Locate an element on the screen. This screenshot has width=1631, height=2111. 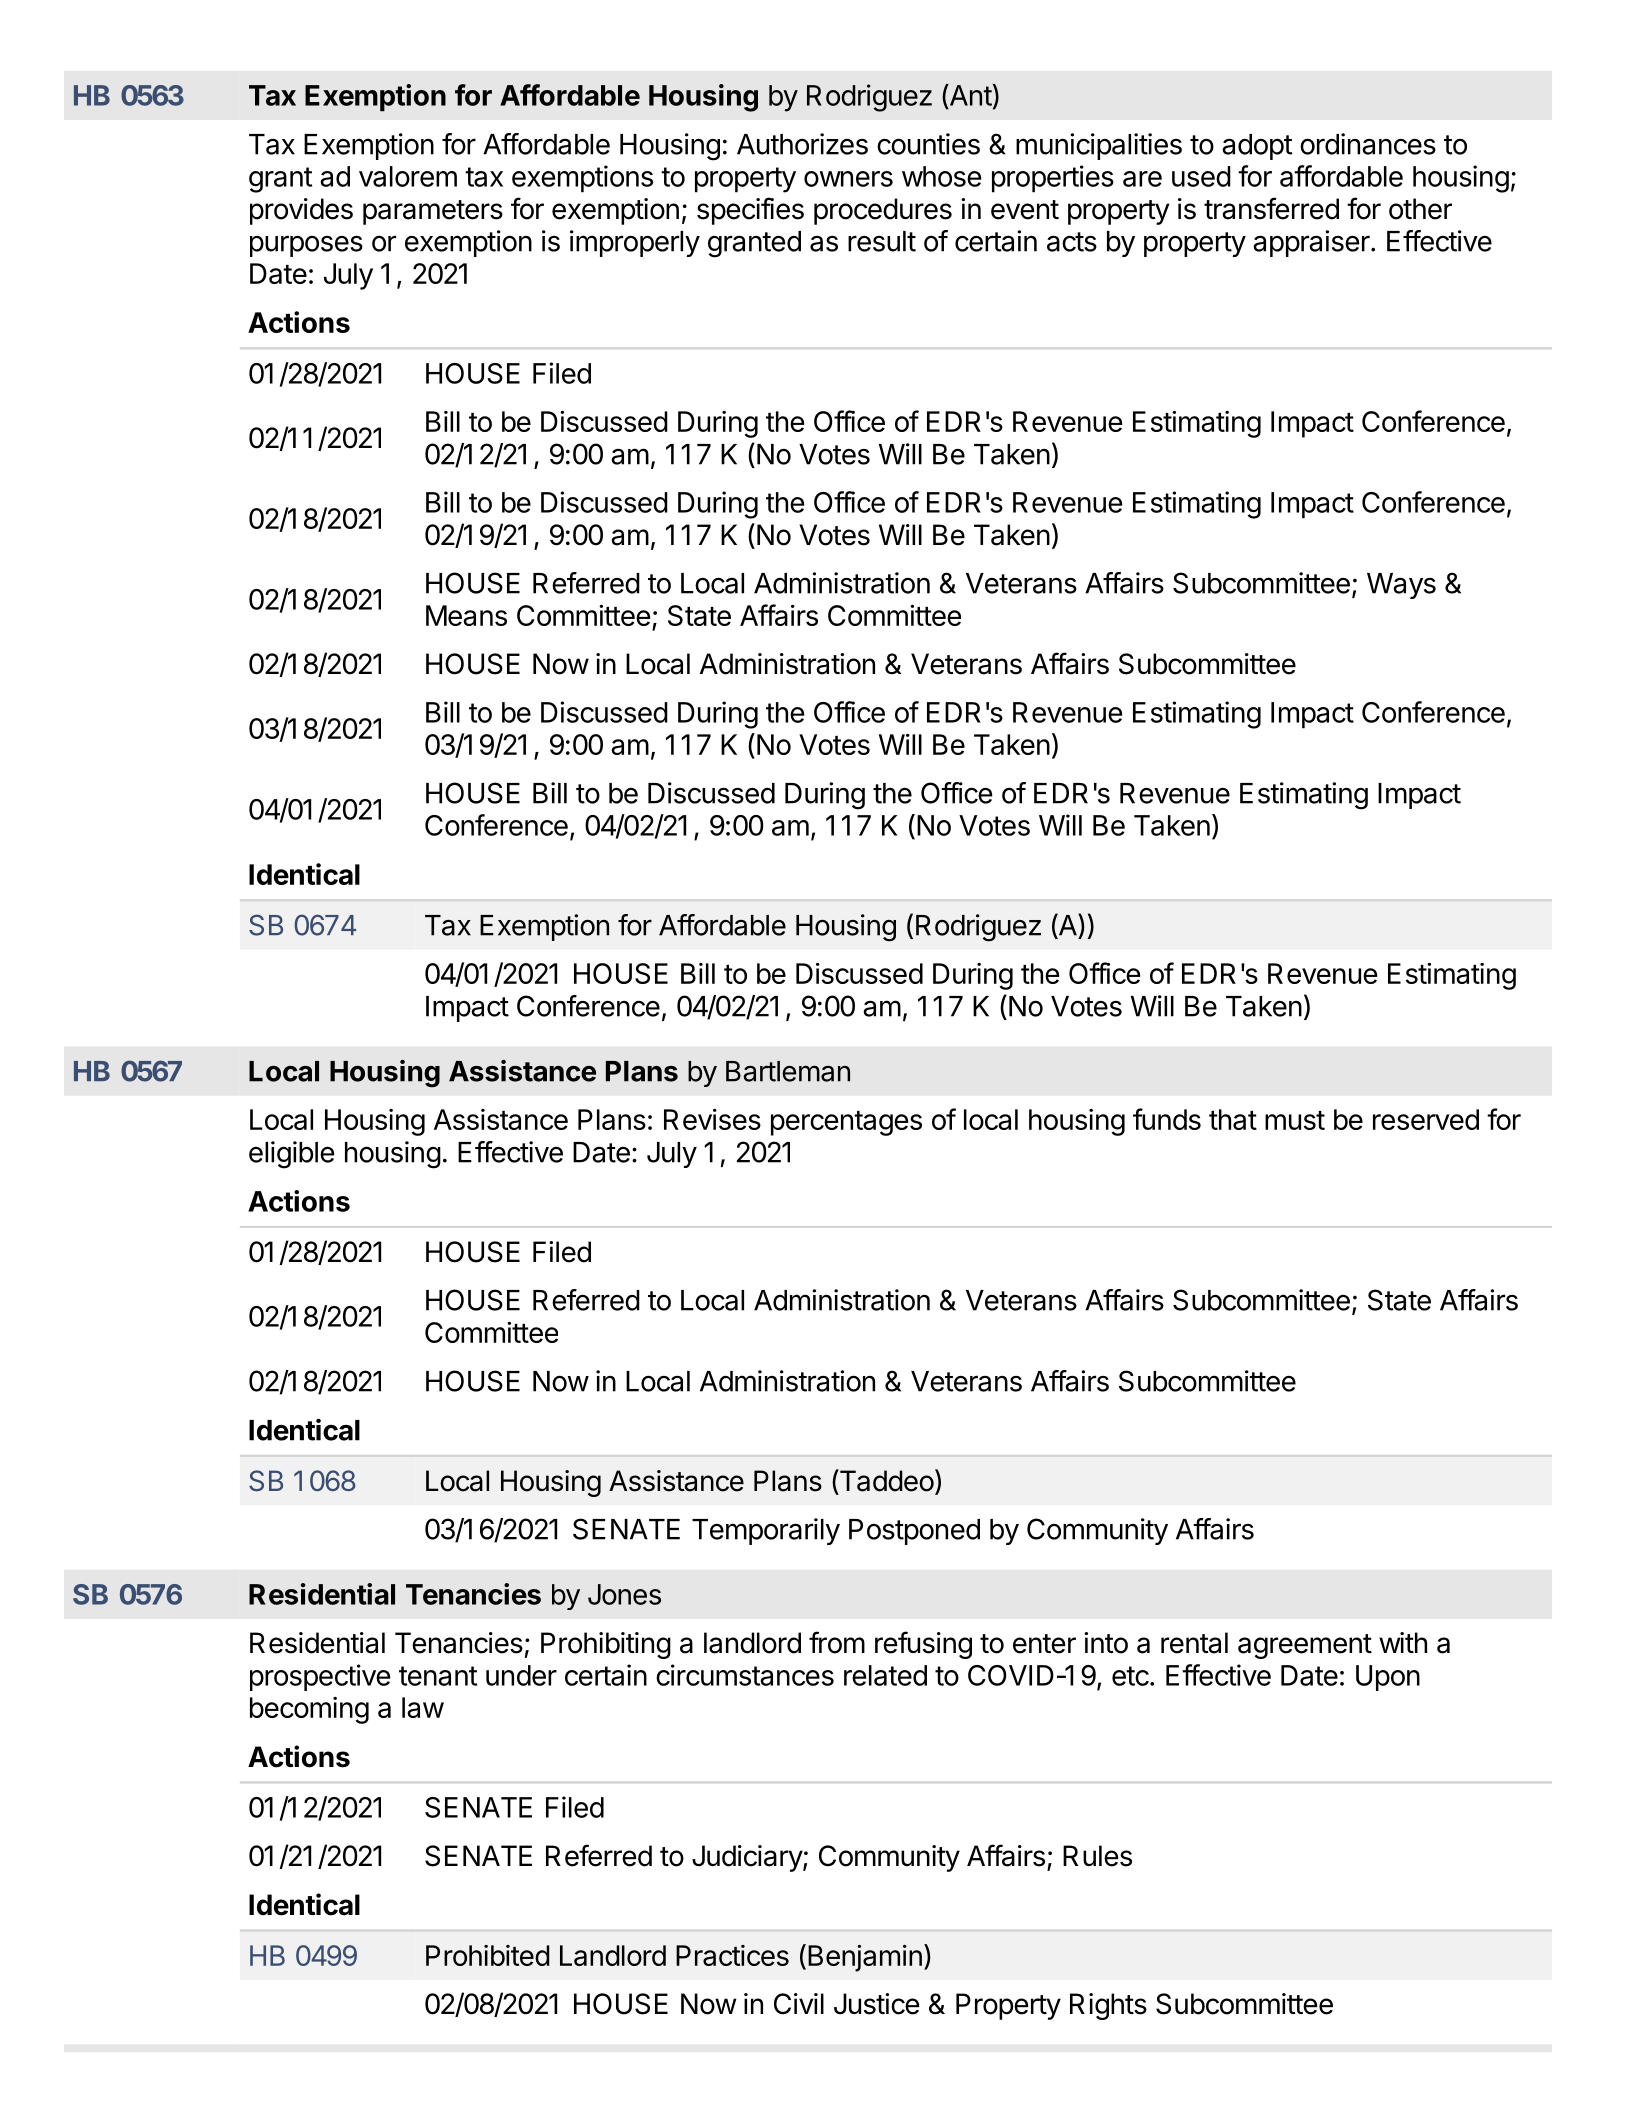
transferred is located at coordinates (1271, 208).
